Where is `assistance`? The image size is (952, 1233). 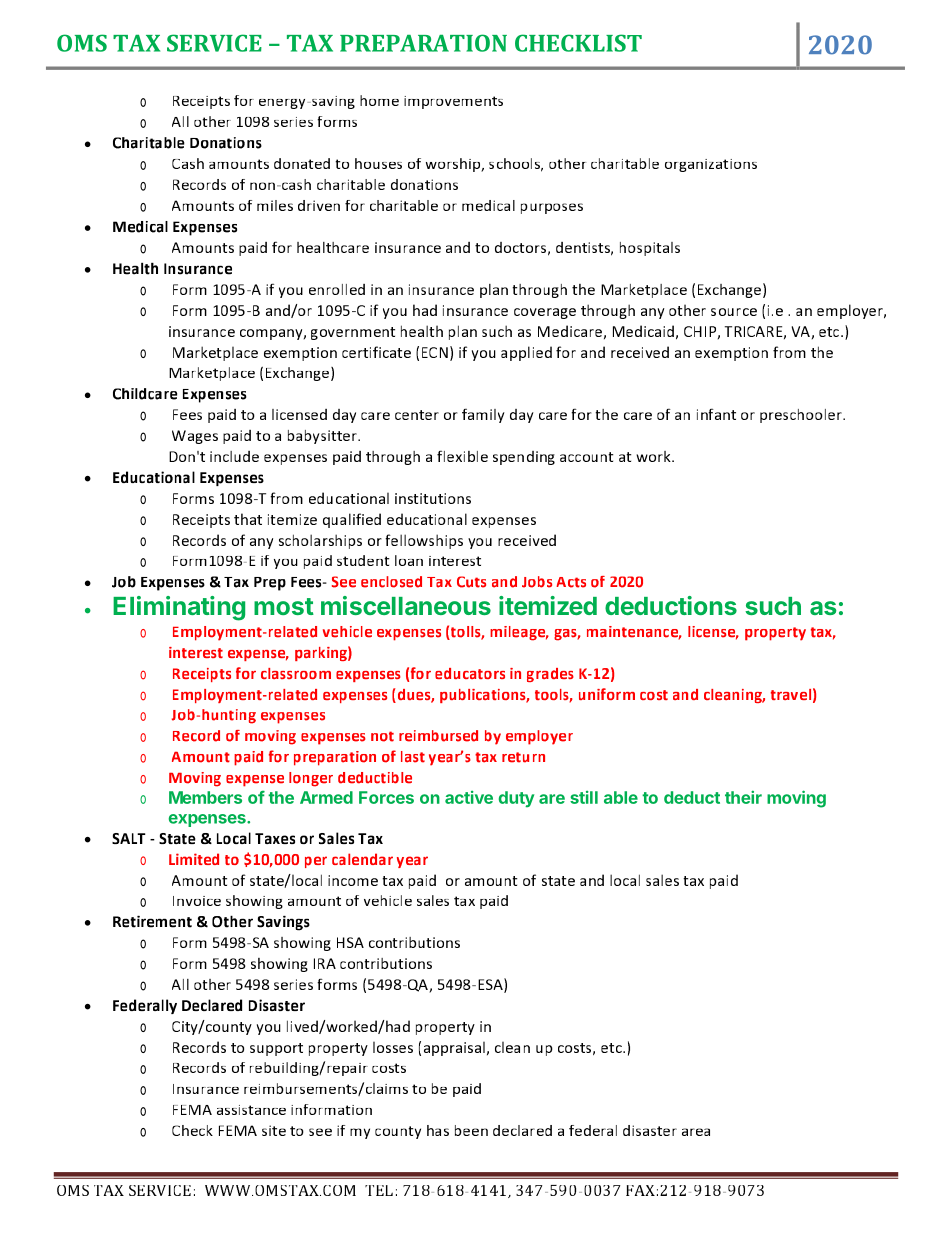
assistance is located at coordinates (251, 1110).
